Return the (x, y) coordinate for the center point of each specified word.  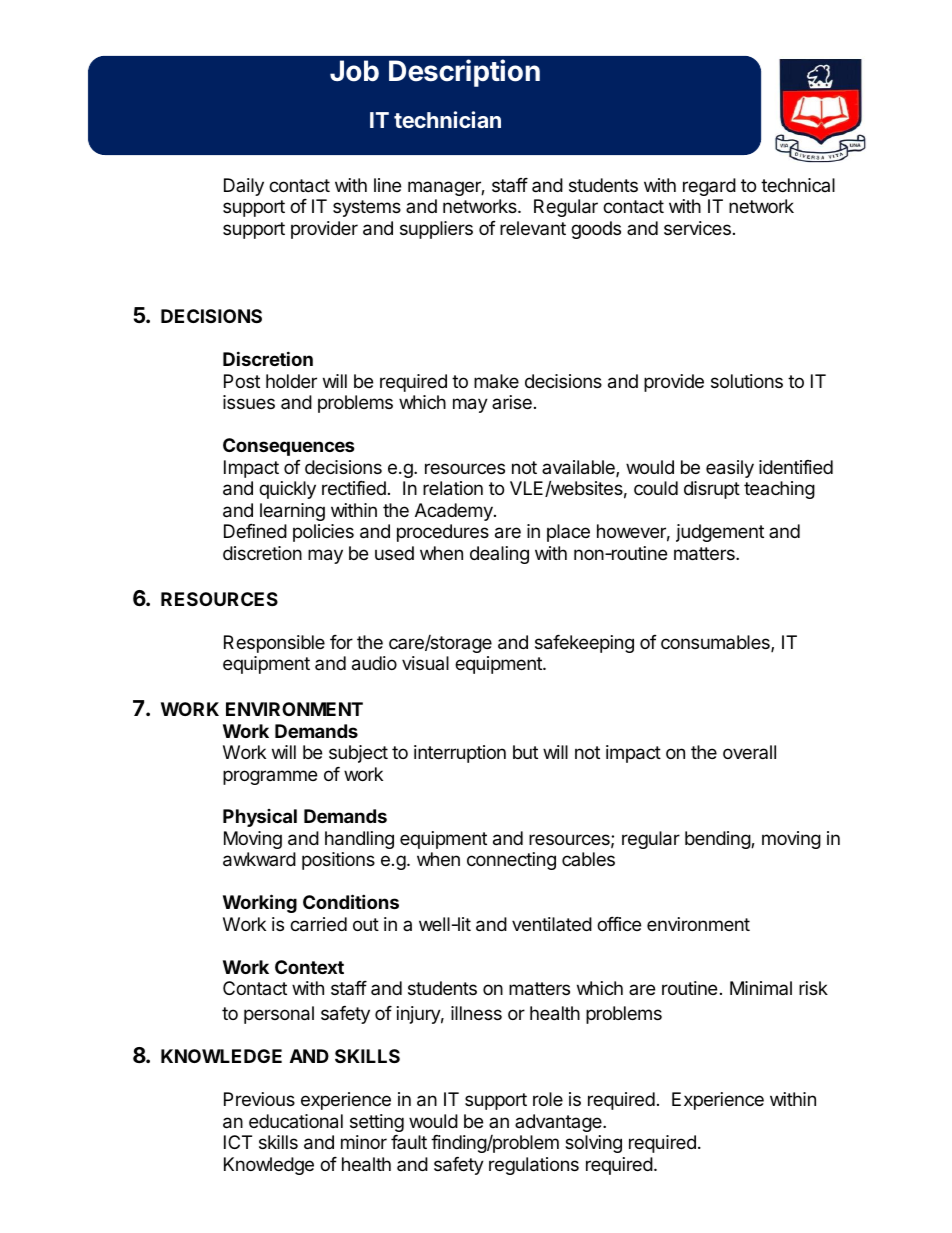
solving (593, 1144)
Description (464, 73)
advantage (559, 1123)
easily (730, 469)
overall (749, 752)
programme (270, 777)
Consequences (289, 447)
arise (512, 402)
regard (709, 187)
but (525, 752)
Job (354, 71)
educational (296, 1121)
